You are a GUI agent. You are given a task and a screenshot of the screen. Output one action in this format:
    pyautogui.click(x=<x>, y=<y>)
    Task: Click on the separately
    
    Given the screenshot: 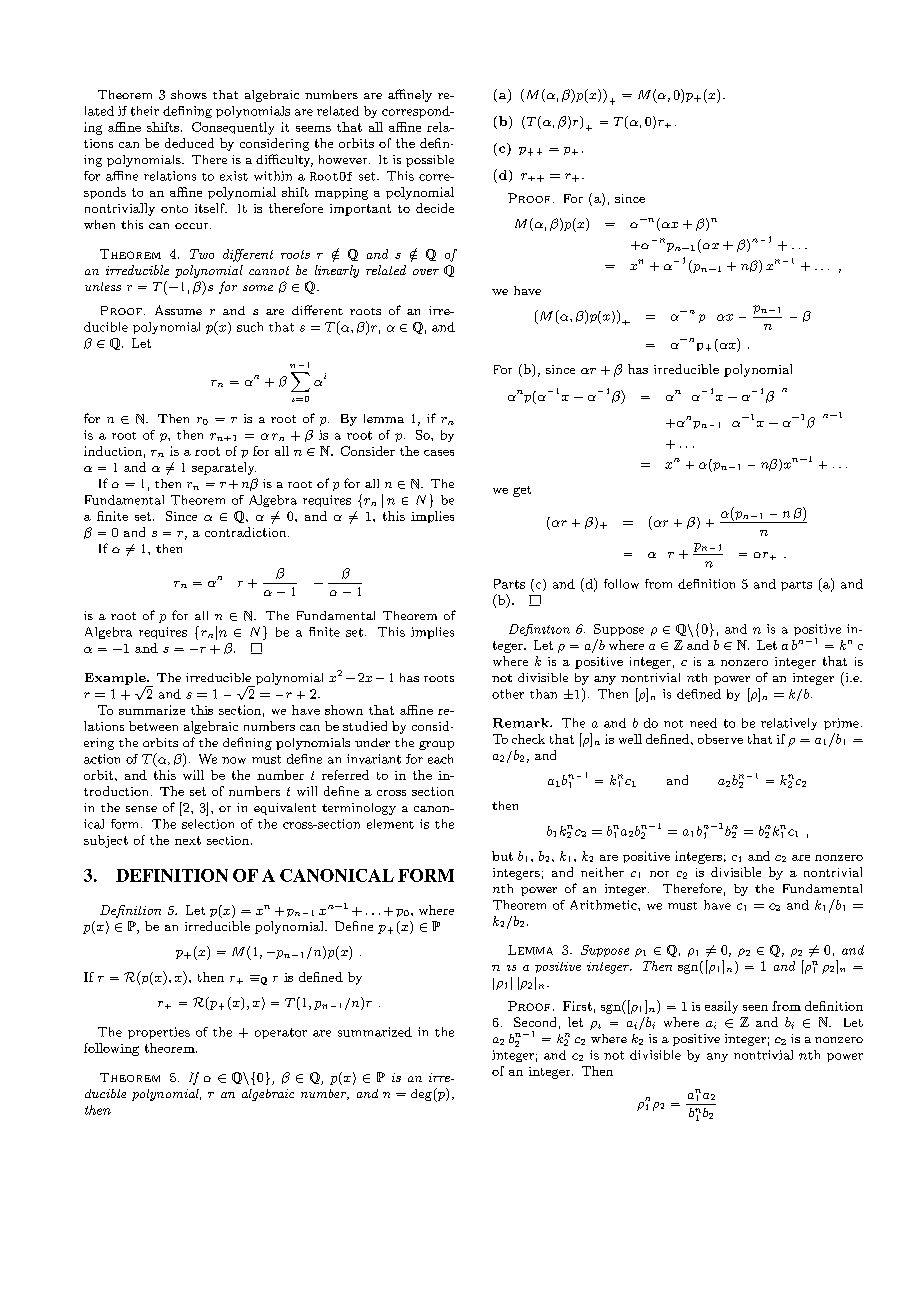 What is the action you would take?
    pyautogui.click(x=224, y=468)
